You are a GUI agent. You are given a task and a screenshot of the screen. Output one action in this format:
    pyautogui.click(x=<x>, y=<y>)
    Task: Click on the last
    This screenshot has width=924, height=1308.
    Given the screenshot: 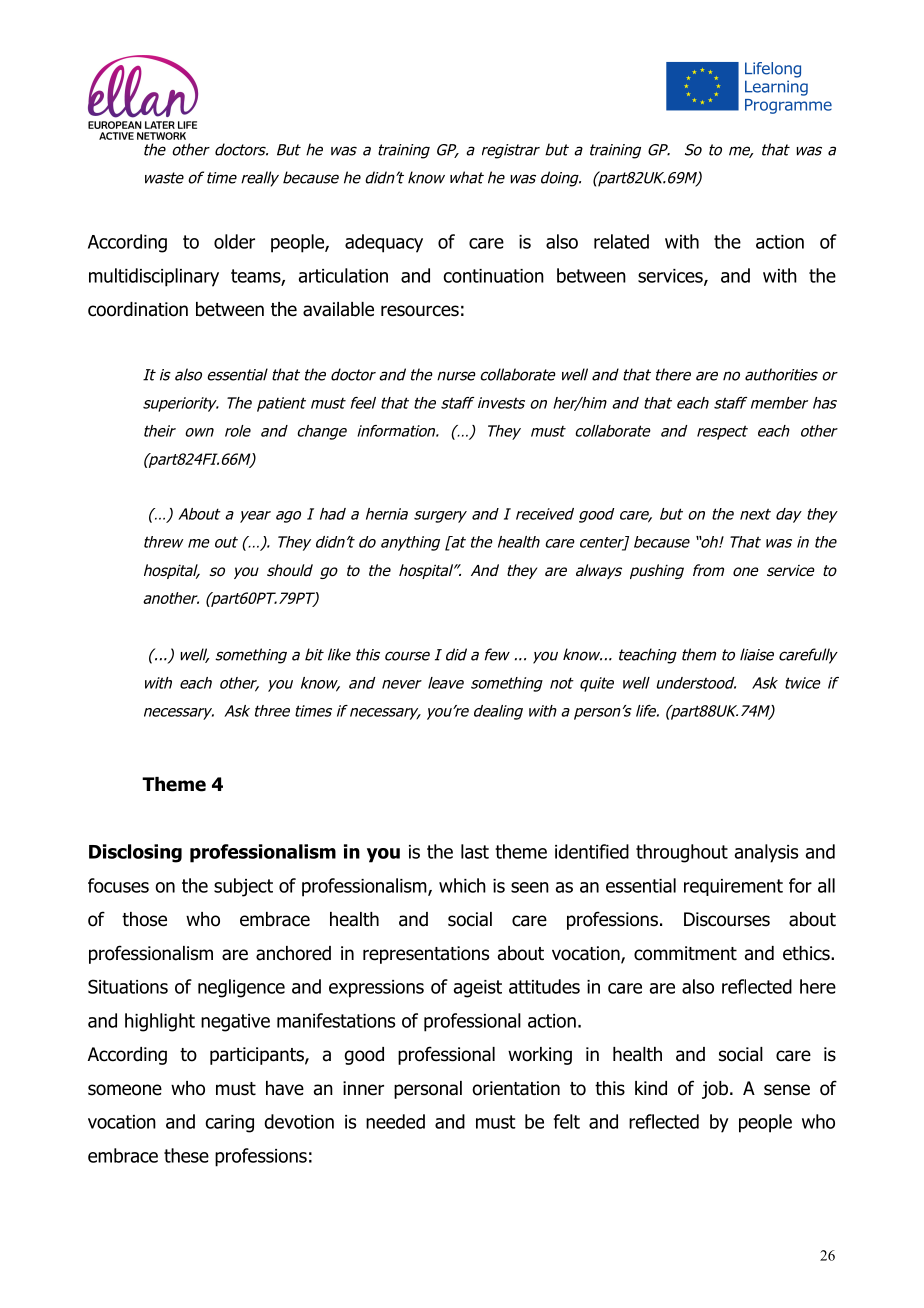 What is the action you would take?
    pyautogui.click(x=475, y=851)
